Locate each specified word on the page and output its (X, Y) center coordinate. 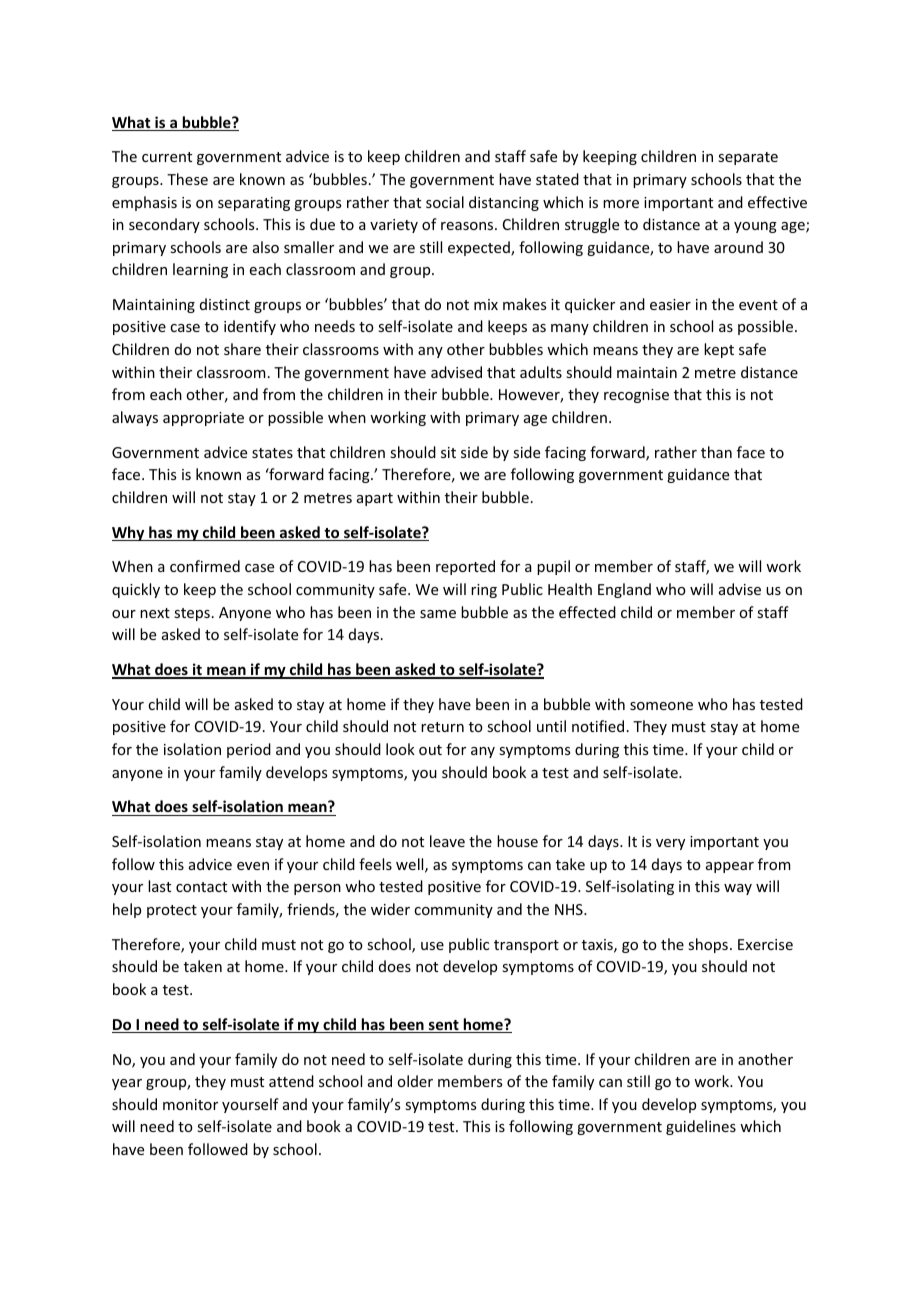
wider (390, 909)
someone (661, 706)
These (187, 179)
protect (172, 911)
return (442, 727)
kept (719, 350)
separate (748, 158)
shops (708, 945)
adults (541, 372)
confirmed (205, 566)
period (249, 750)
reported (465, 567)
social (445, 202)
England (624, 590)
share (242, 349)
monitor (190, 1104)
